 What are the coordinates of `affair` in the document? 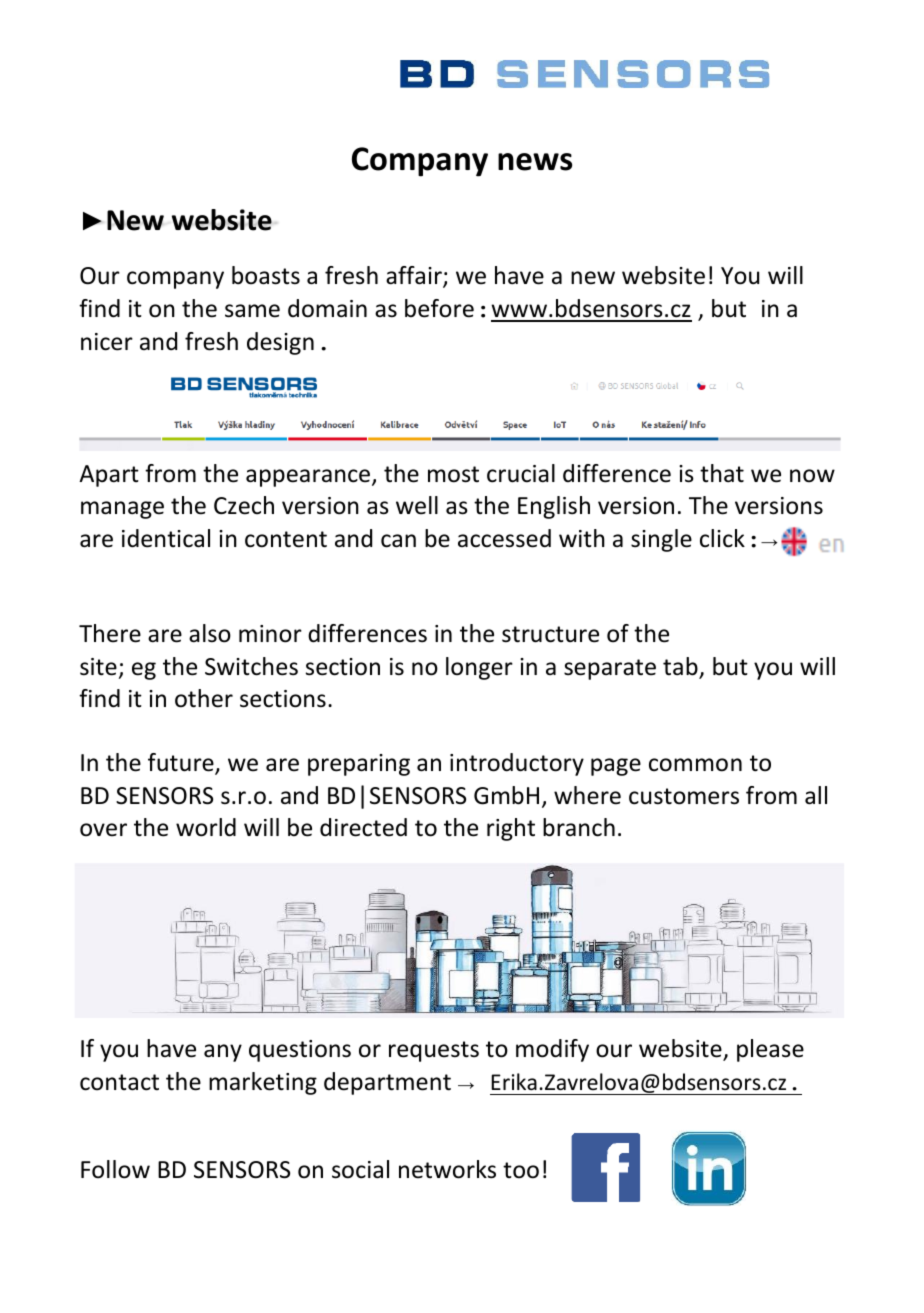 It's located at (415, 276).
